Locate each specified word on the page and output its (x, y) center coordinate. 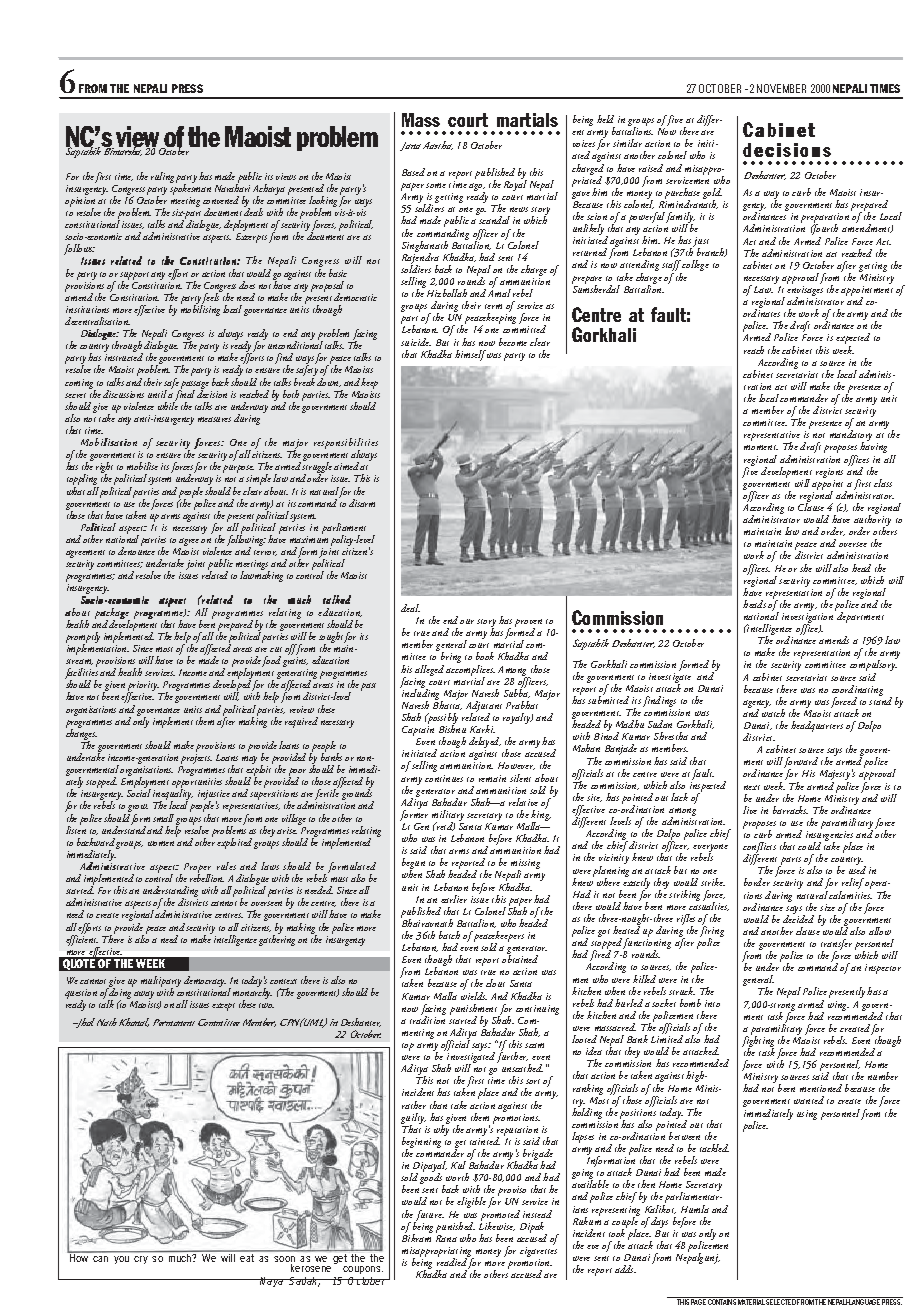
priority (143, 687)
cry (141, 1260)
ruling (162, 177)
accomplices (470, 671)
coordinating (857, 692)
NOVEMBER (781, 88)
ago (477, 188)
